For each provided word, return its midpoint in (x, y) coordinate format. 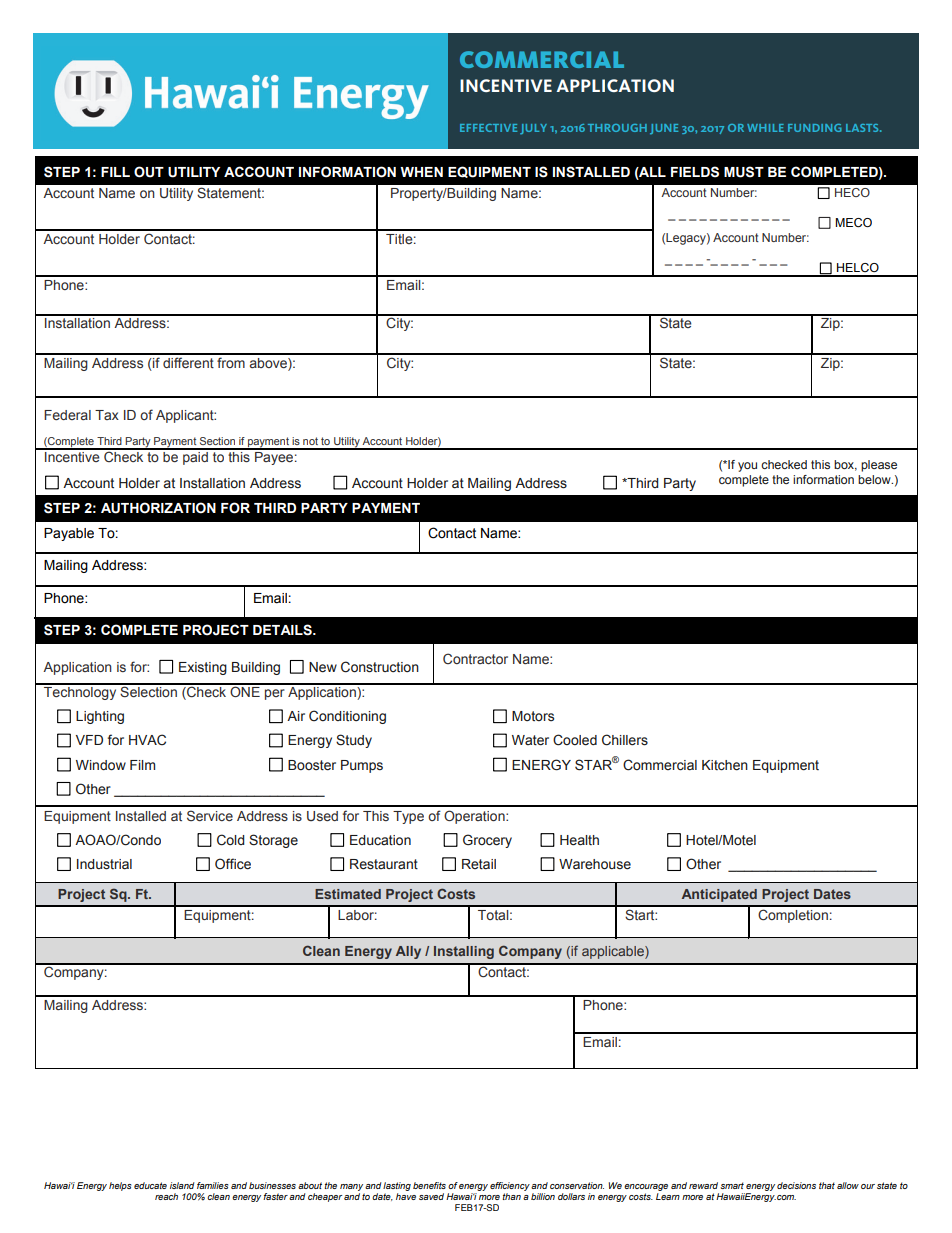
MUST (744, 172)
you (747, 467)
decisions (796, 1185)
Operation (475, 817)
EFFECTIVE (488, 128)
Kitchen (725, 765)
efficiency (510, 1188)
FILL (115, 172)
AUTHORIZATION (158, 508)
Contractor (475, 658)
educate (150, 1185)
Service (210, 815)
